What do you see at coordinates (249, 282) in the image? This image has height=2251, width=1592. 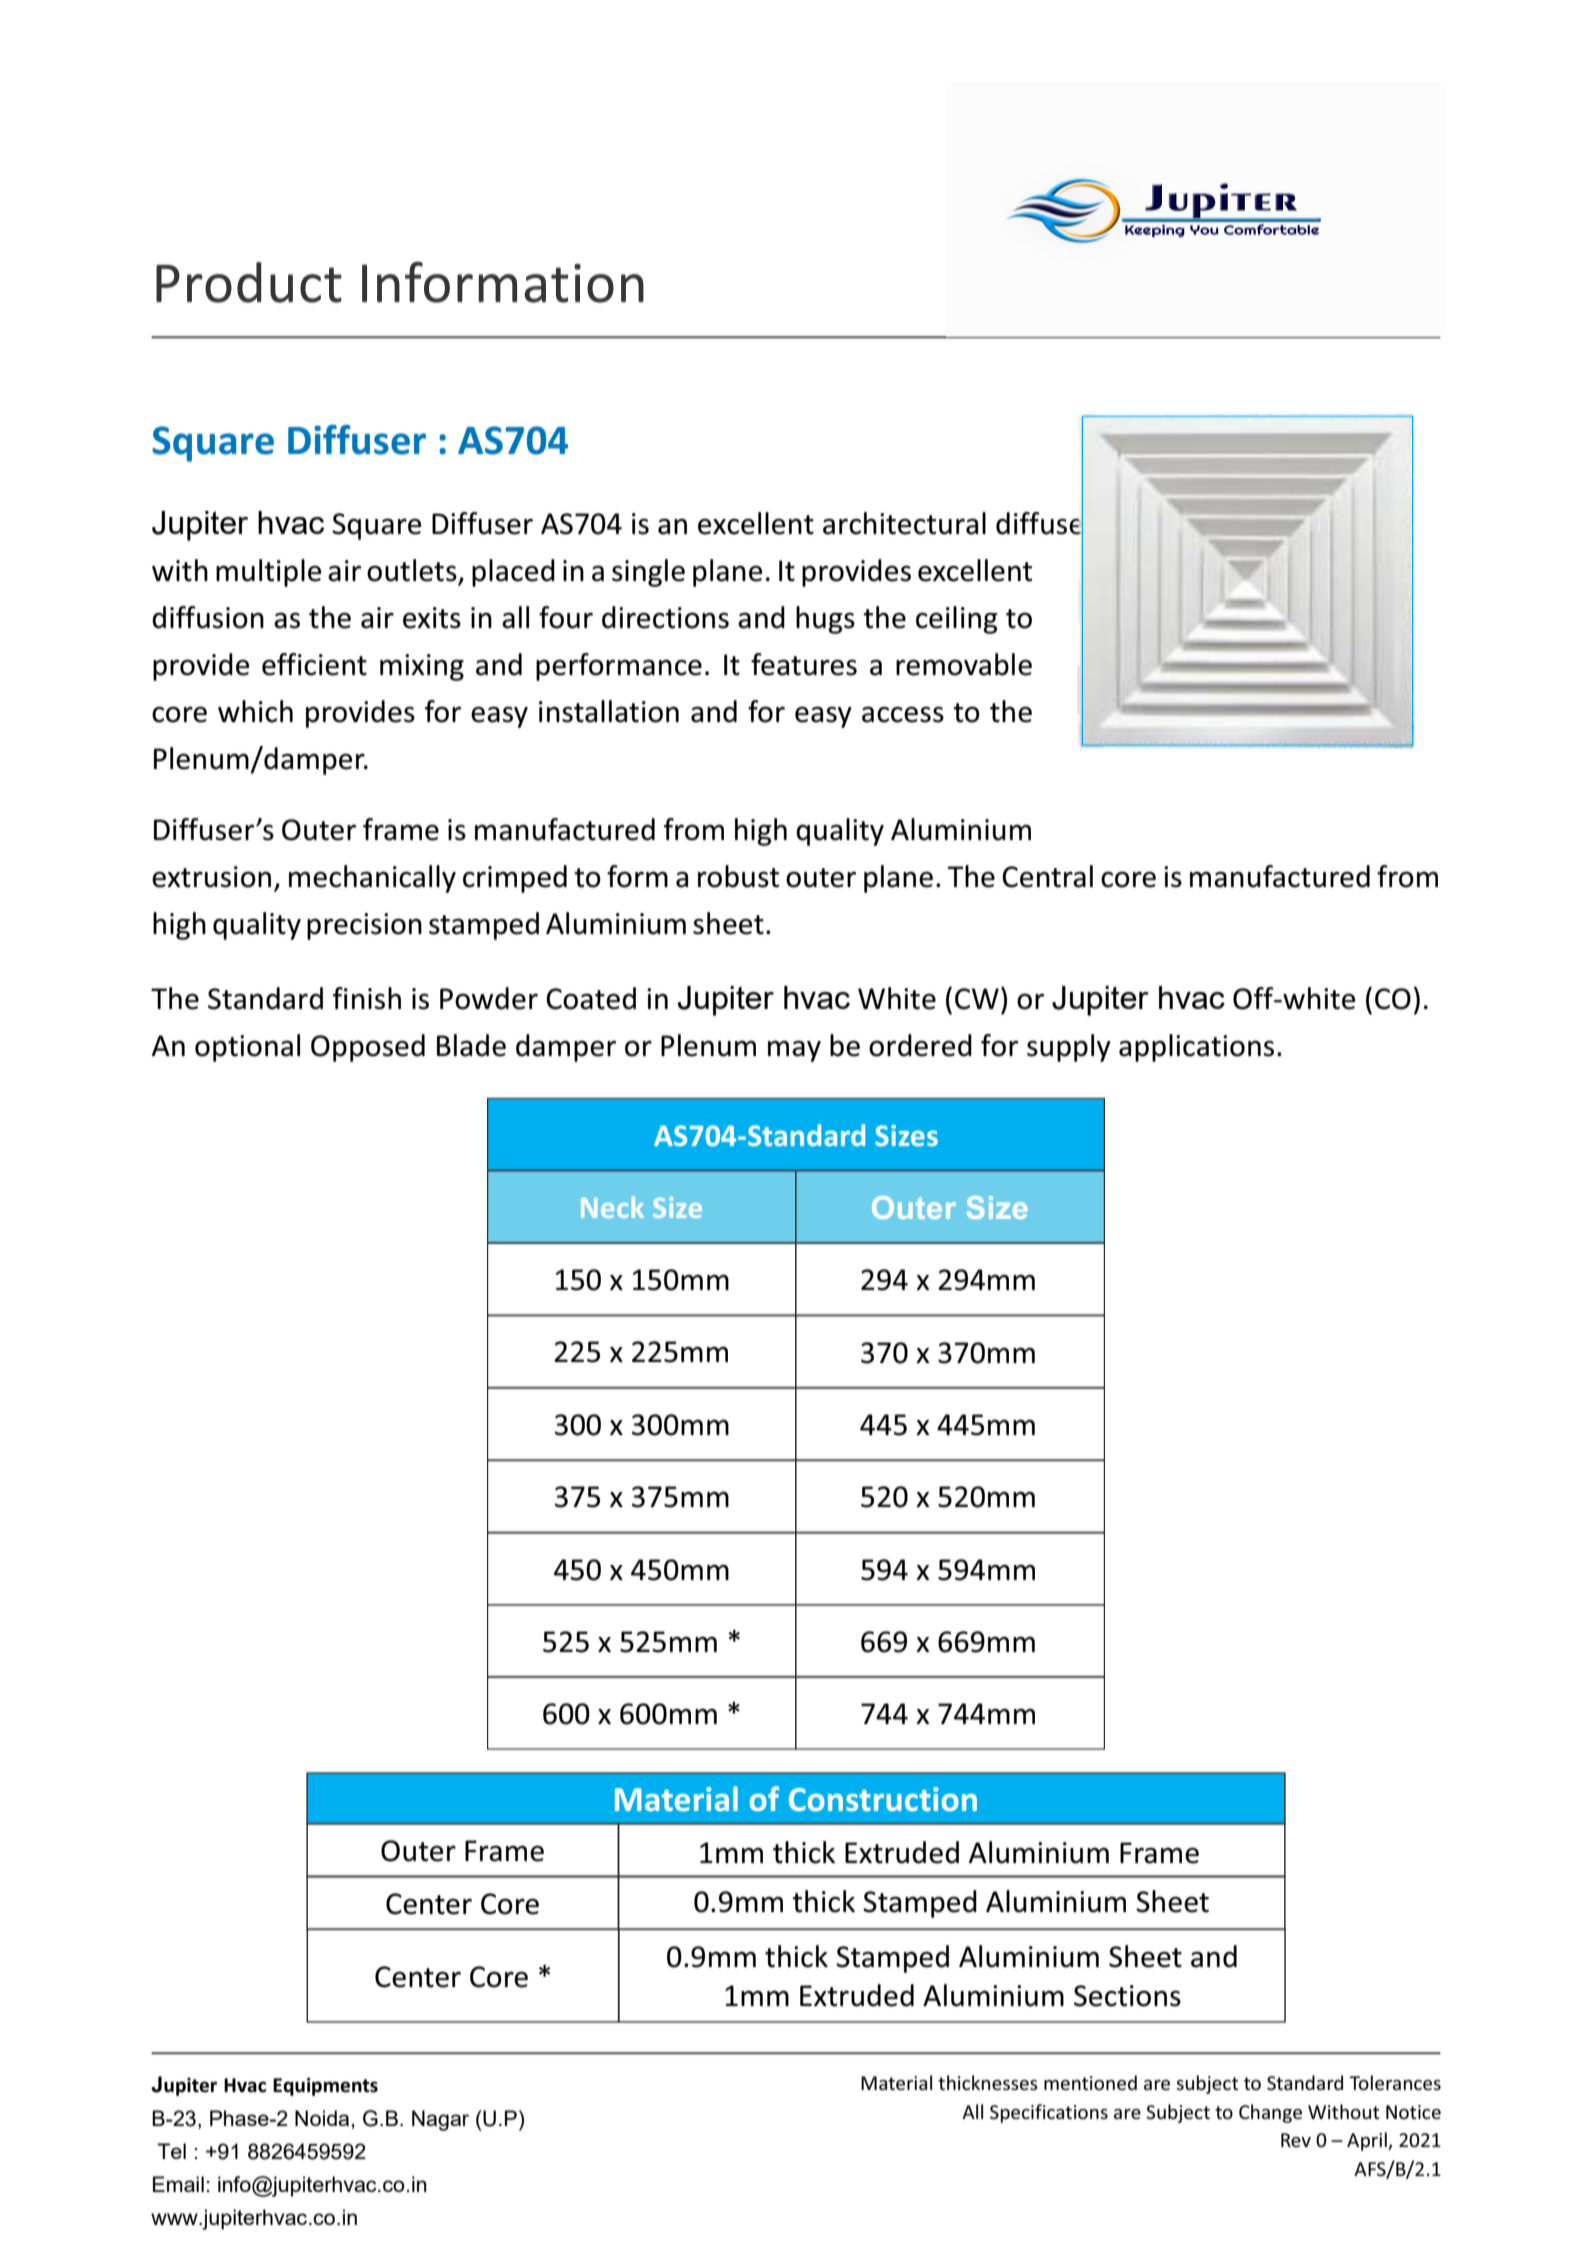 I see `Product` at bounding box center [249, 282].
